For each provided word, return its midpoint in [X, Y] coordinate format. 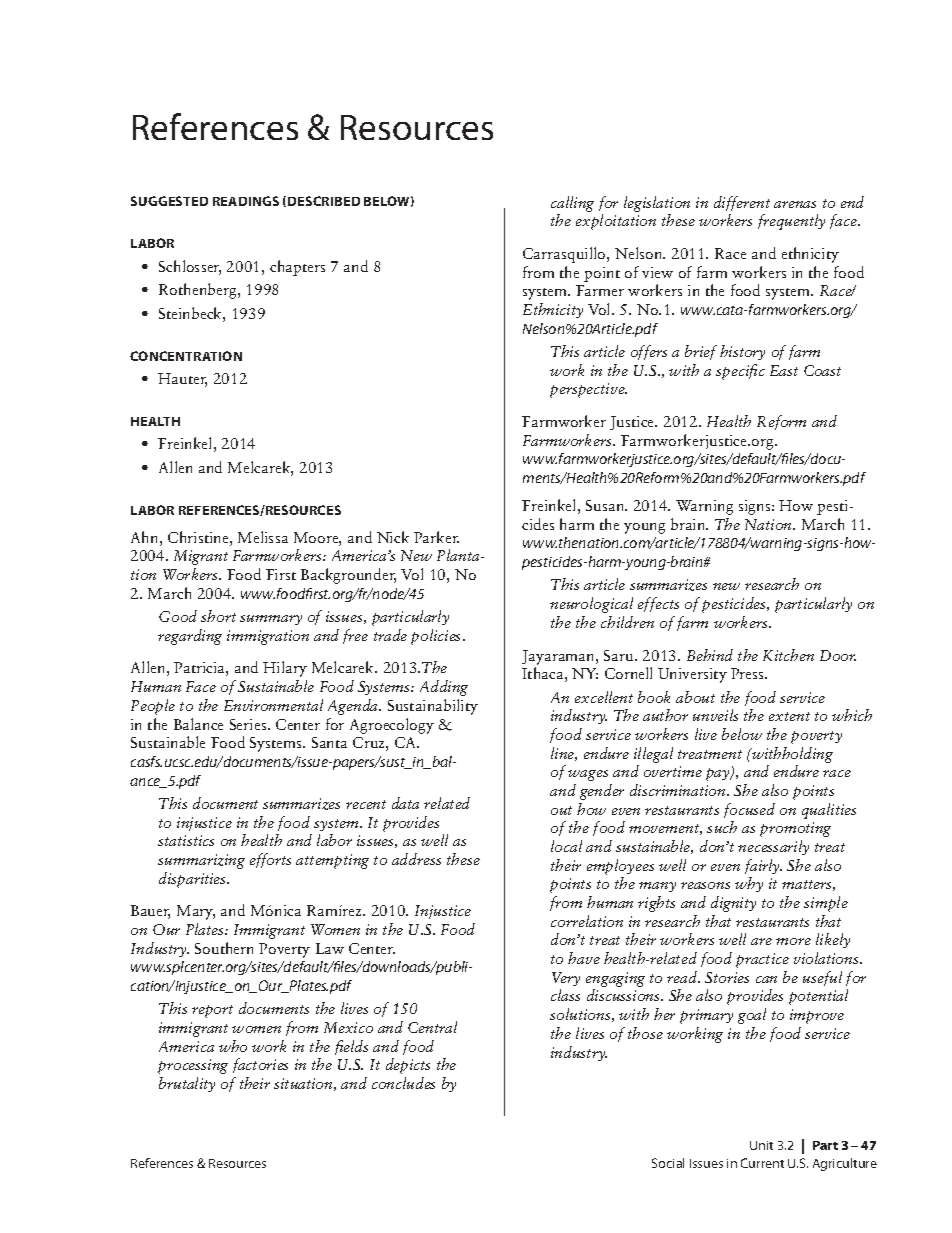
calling [572, 204]
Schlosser [190, 267]
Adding [444, 688]
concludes [403, 1083]
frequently [791, 222]
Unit [761, 1145]
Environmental [273, 705]
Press [749, 673]
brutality [187, 1084]
